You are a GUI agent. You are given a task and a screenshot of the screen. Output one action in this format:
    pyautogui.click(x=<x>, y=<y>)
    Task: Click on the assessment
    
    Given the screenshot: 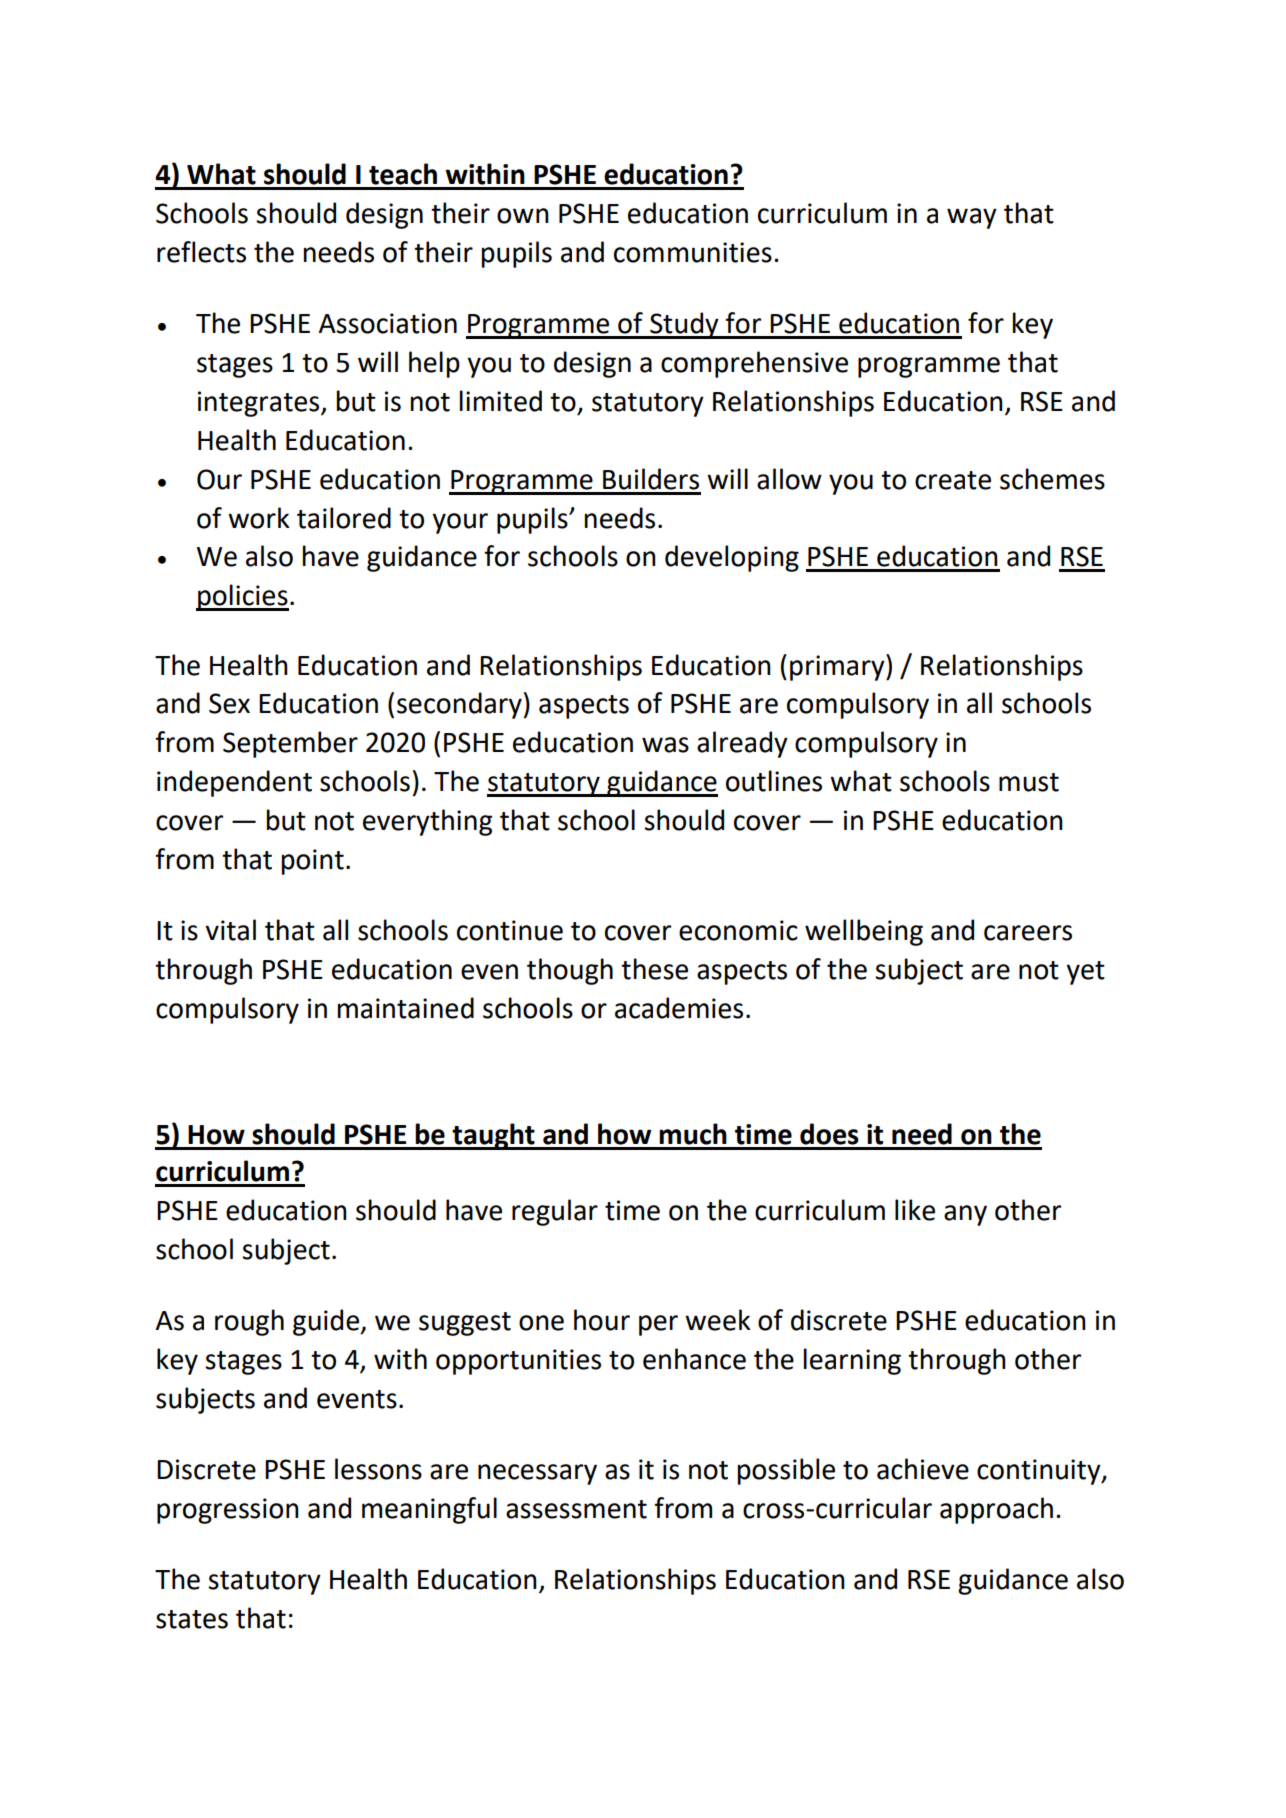 What is the action you would take?
    pyautogui.click(x=576, y=1509)
